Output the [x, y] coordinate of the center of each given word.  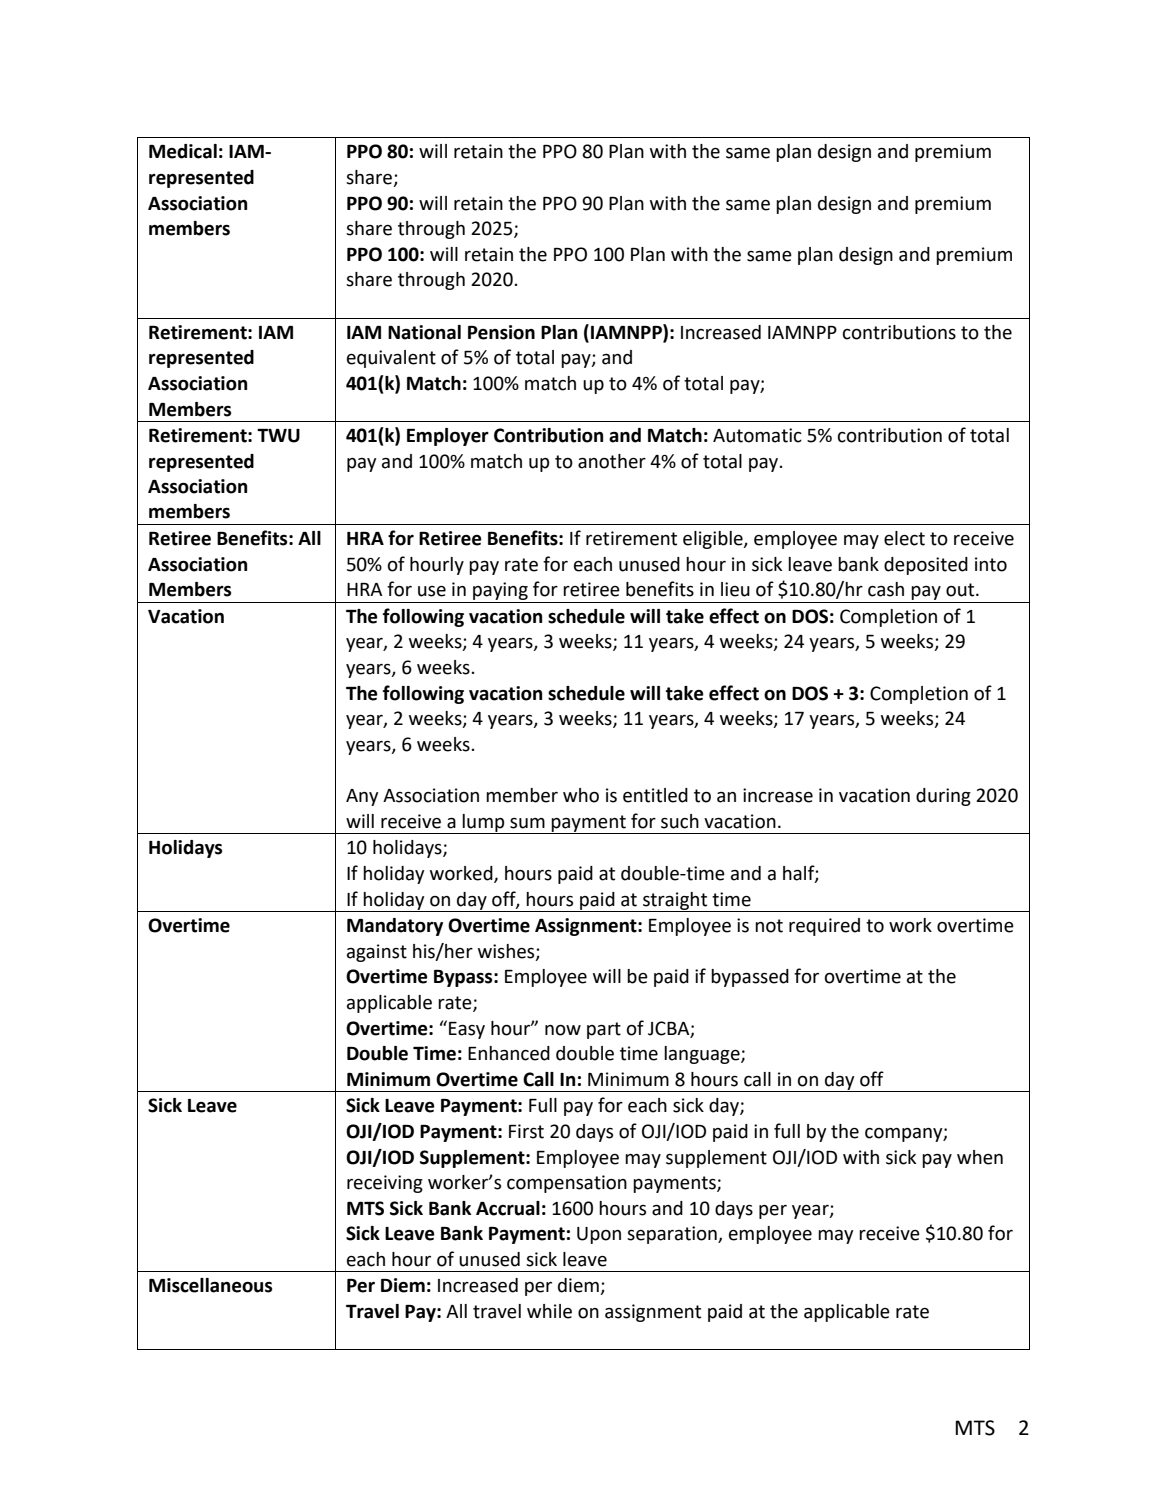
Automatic [757, 435]
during [943, 797]
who [581, 795]
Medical [183, 151]
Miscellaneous [210, 1285]
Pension [501, 332]
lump [484, 824]
